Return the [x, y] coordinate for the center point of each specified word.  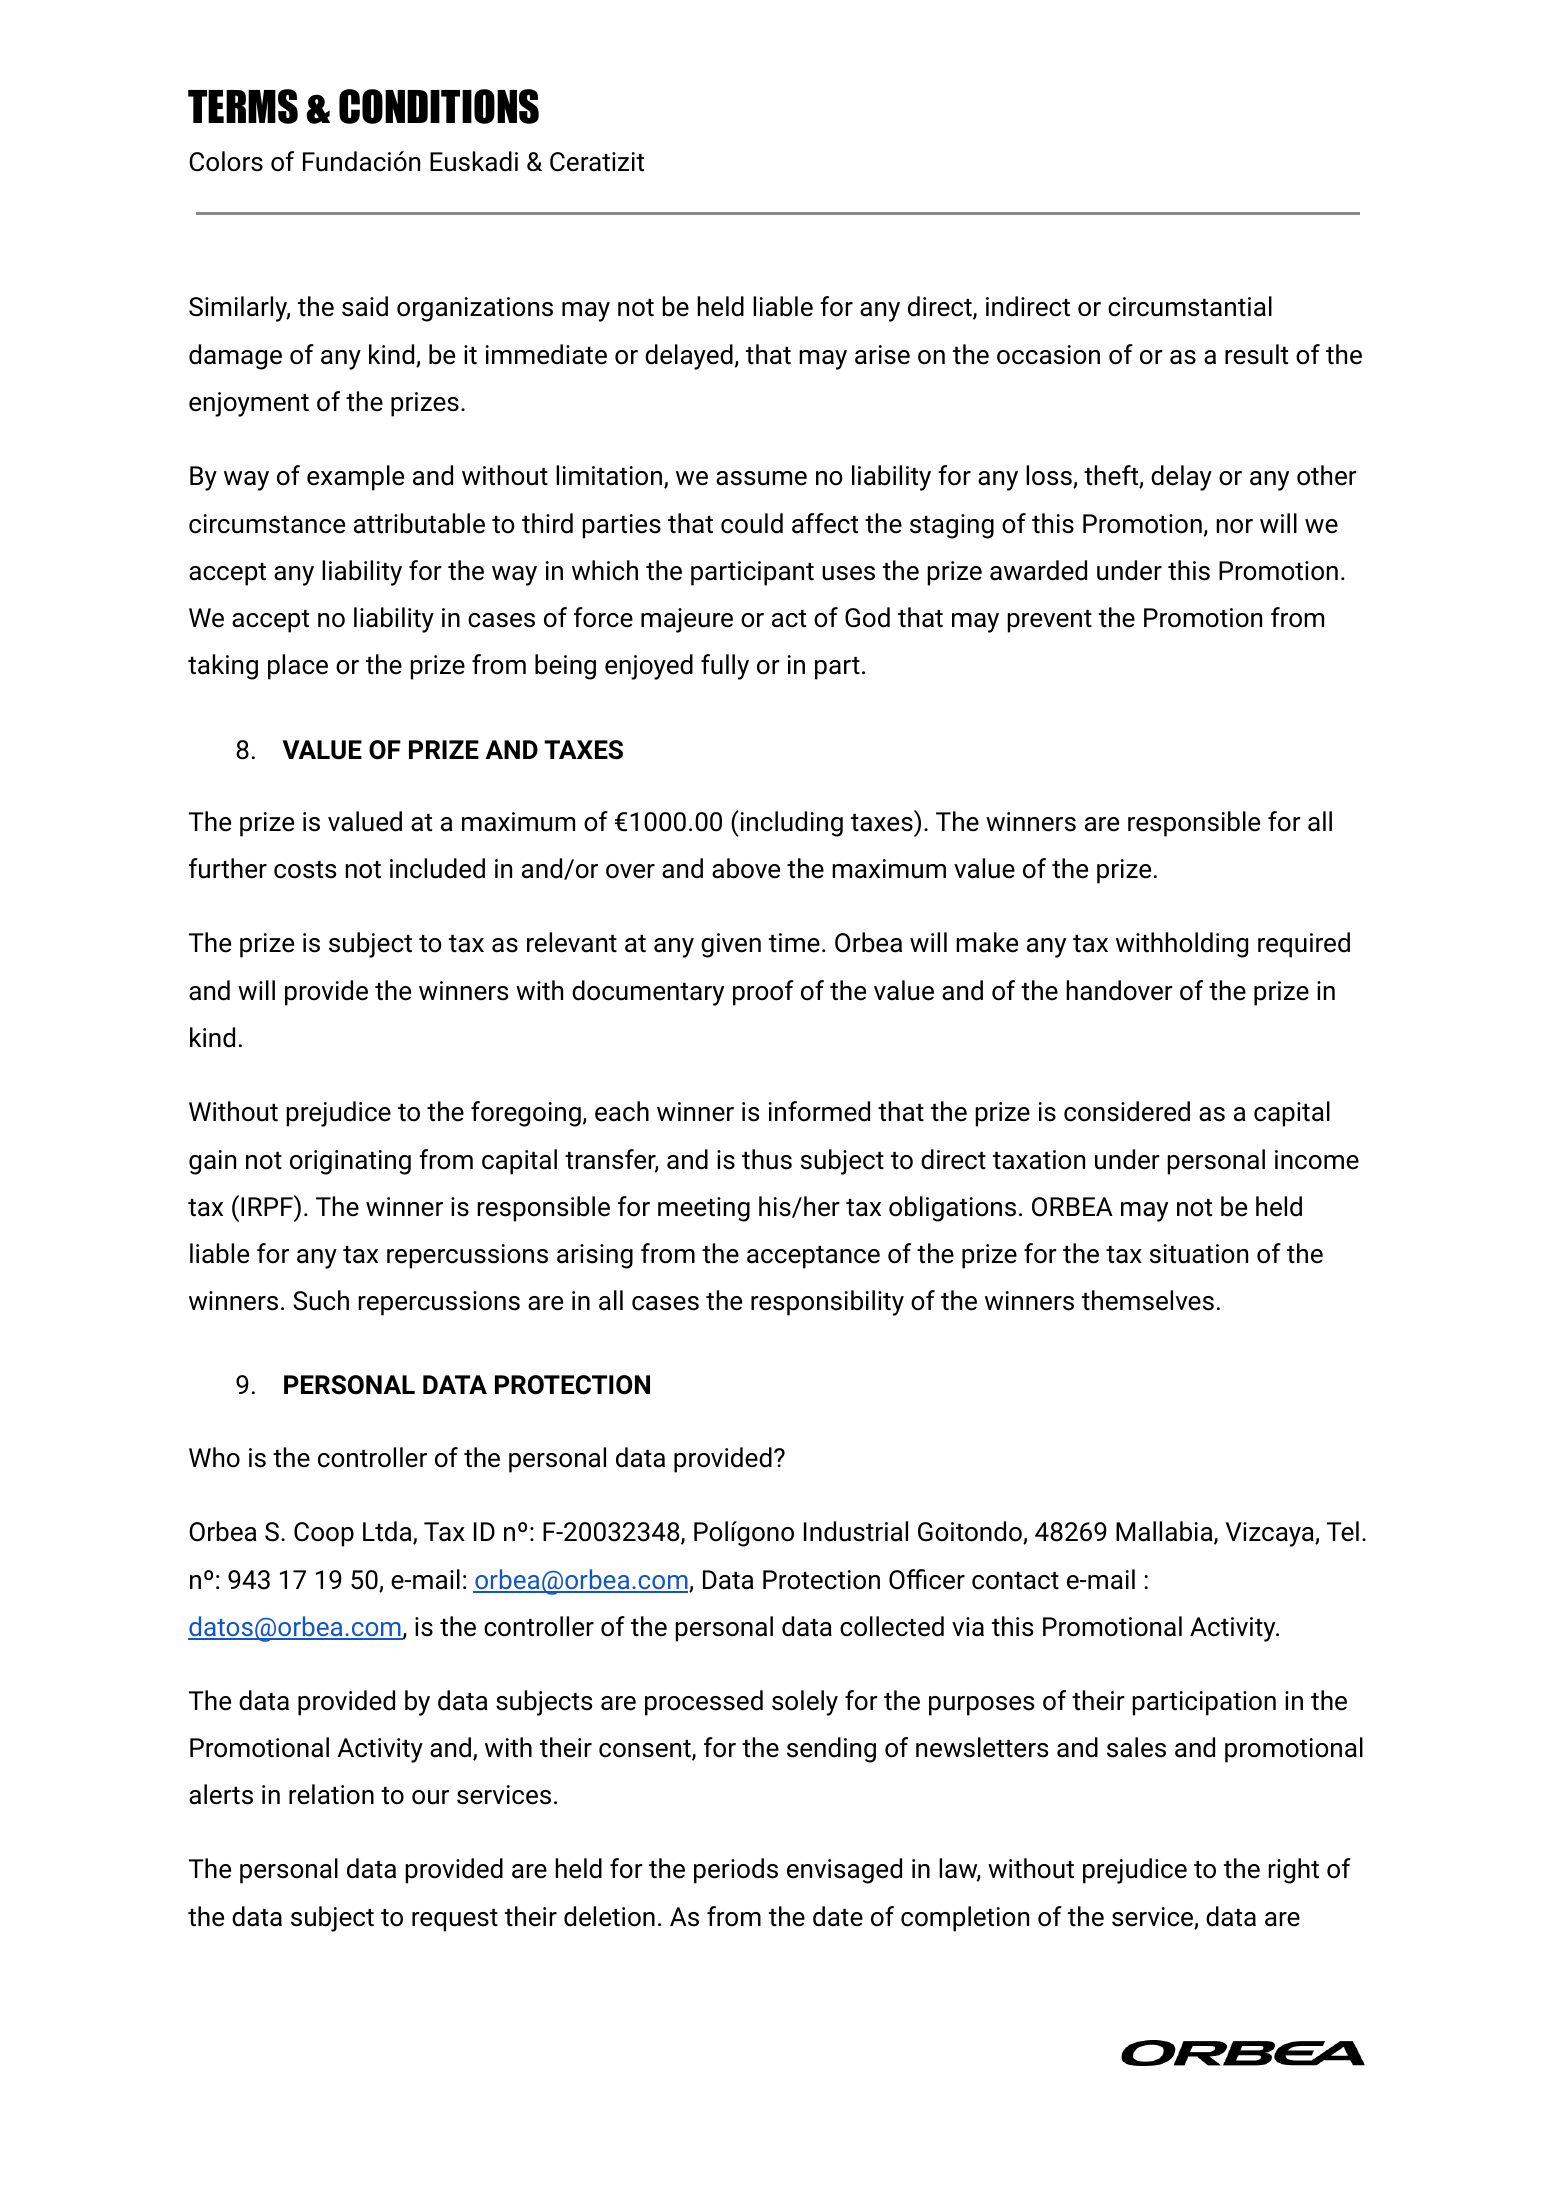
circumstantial [1190, 306]
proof [763, 993]
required [1304, 945]
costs [305, 870]
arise [882, 355]
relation [331, 1794]
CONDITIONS [439, 106]
